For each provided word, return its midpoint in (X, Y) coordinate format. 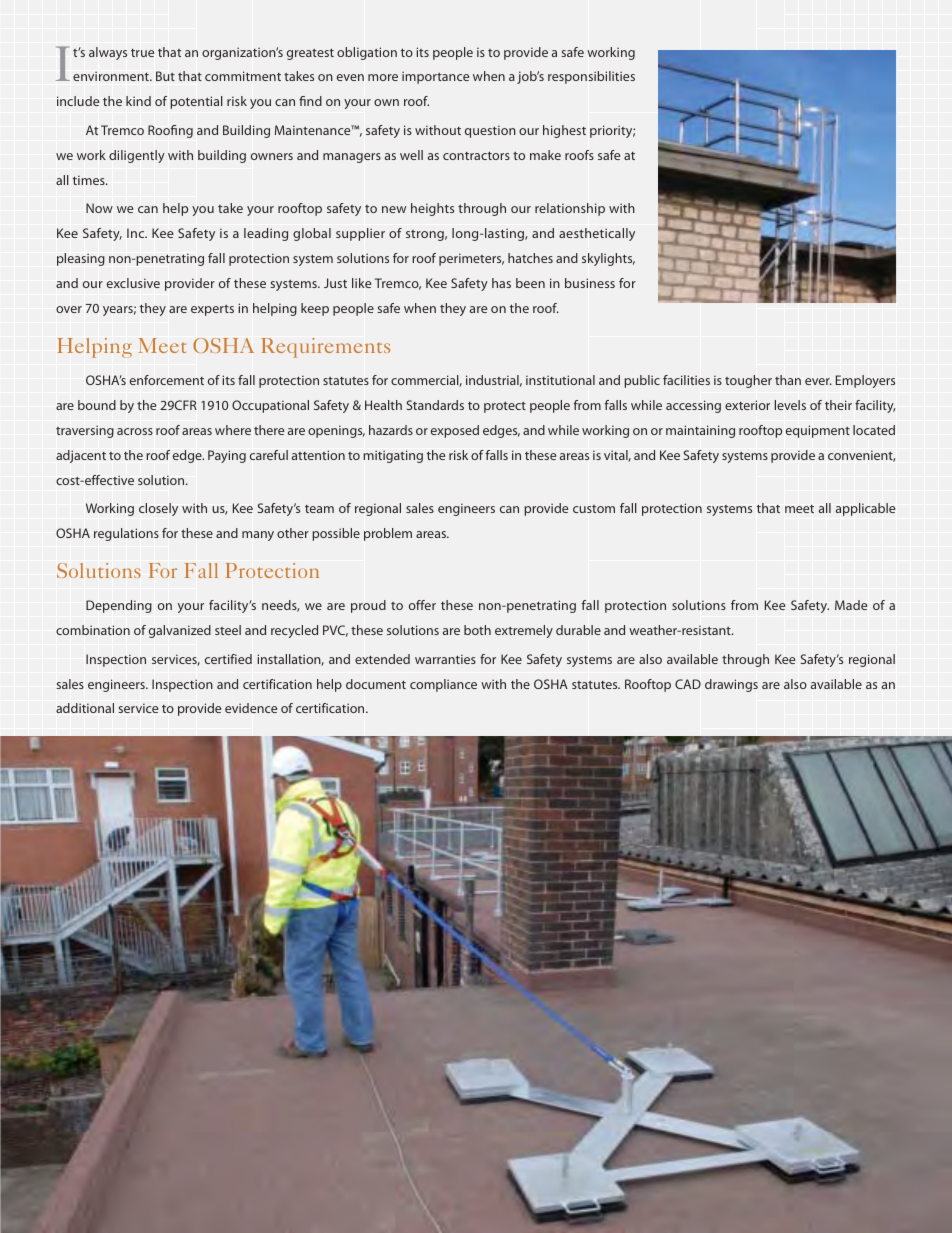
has (501, 283)
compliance (443, 685)
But (165, 76)
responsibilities (591, 77)
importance (435, 77)
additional (85, 708)
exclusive (133, 283)
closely (158, 509)
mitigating (393, 456)
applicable (865, 509)
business (590, 283)
